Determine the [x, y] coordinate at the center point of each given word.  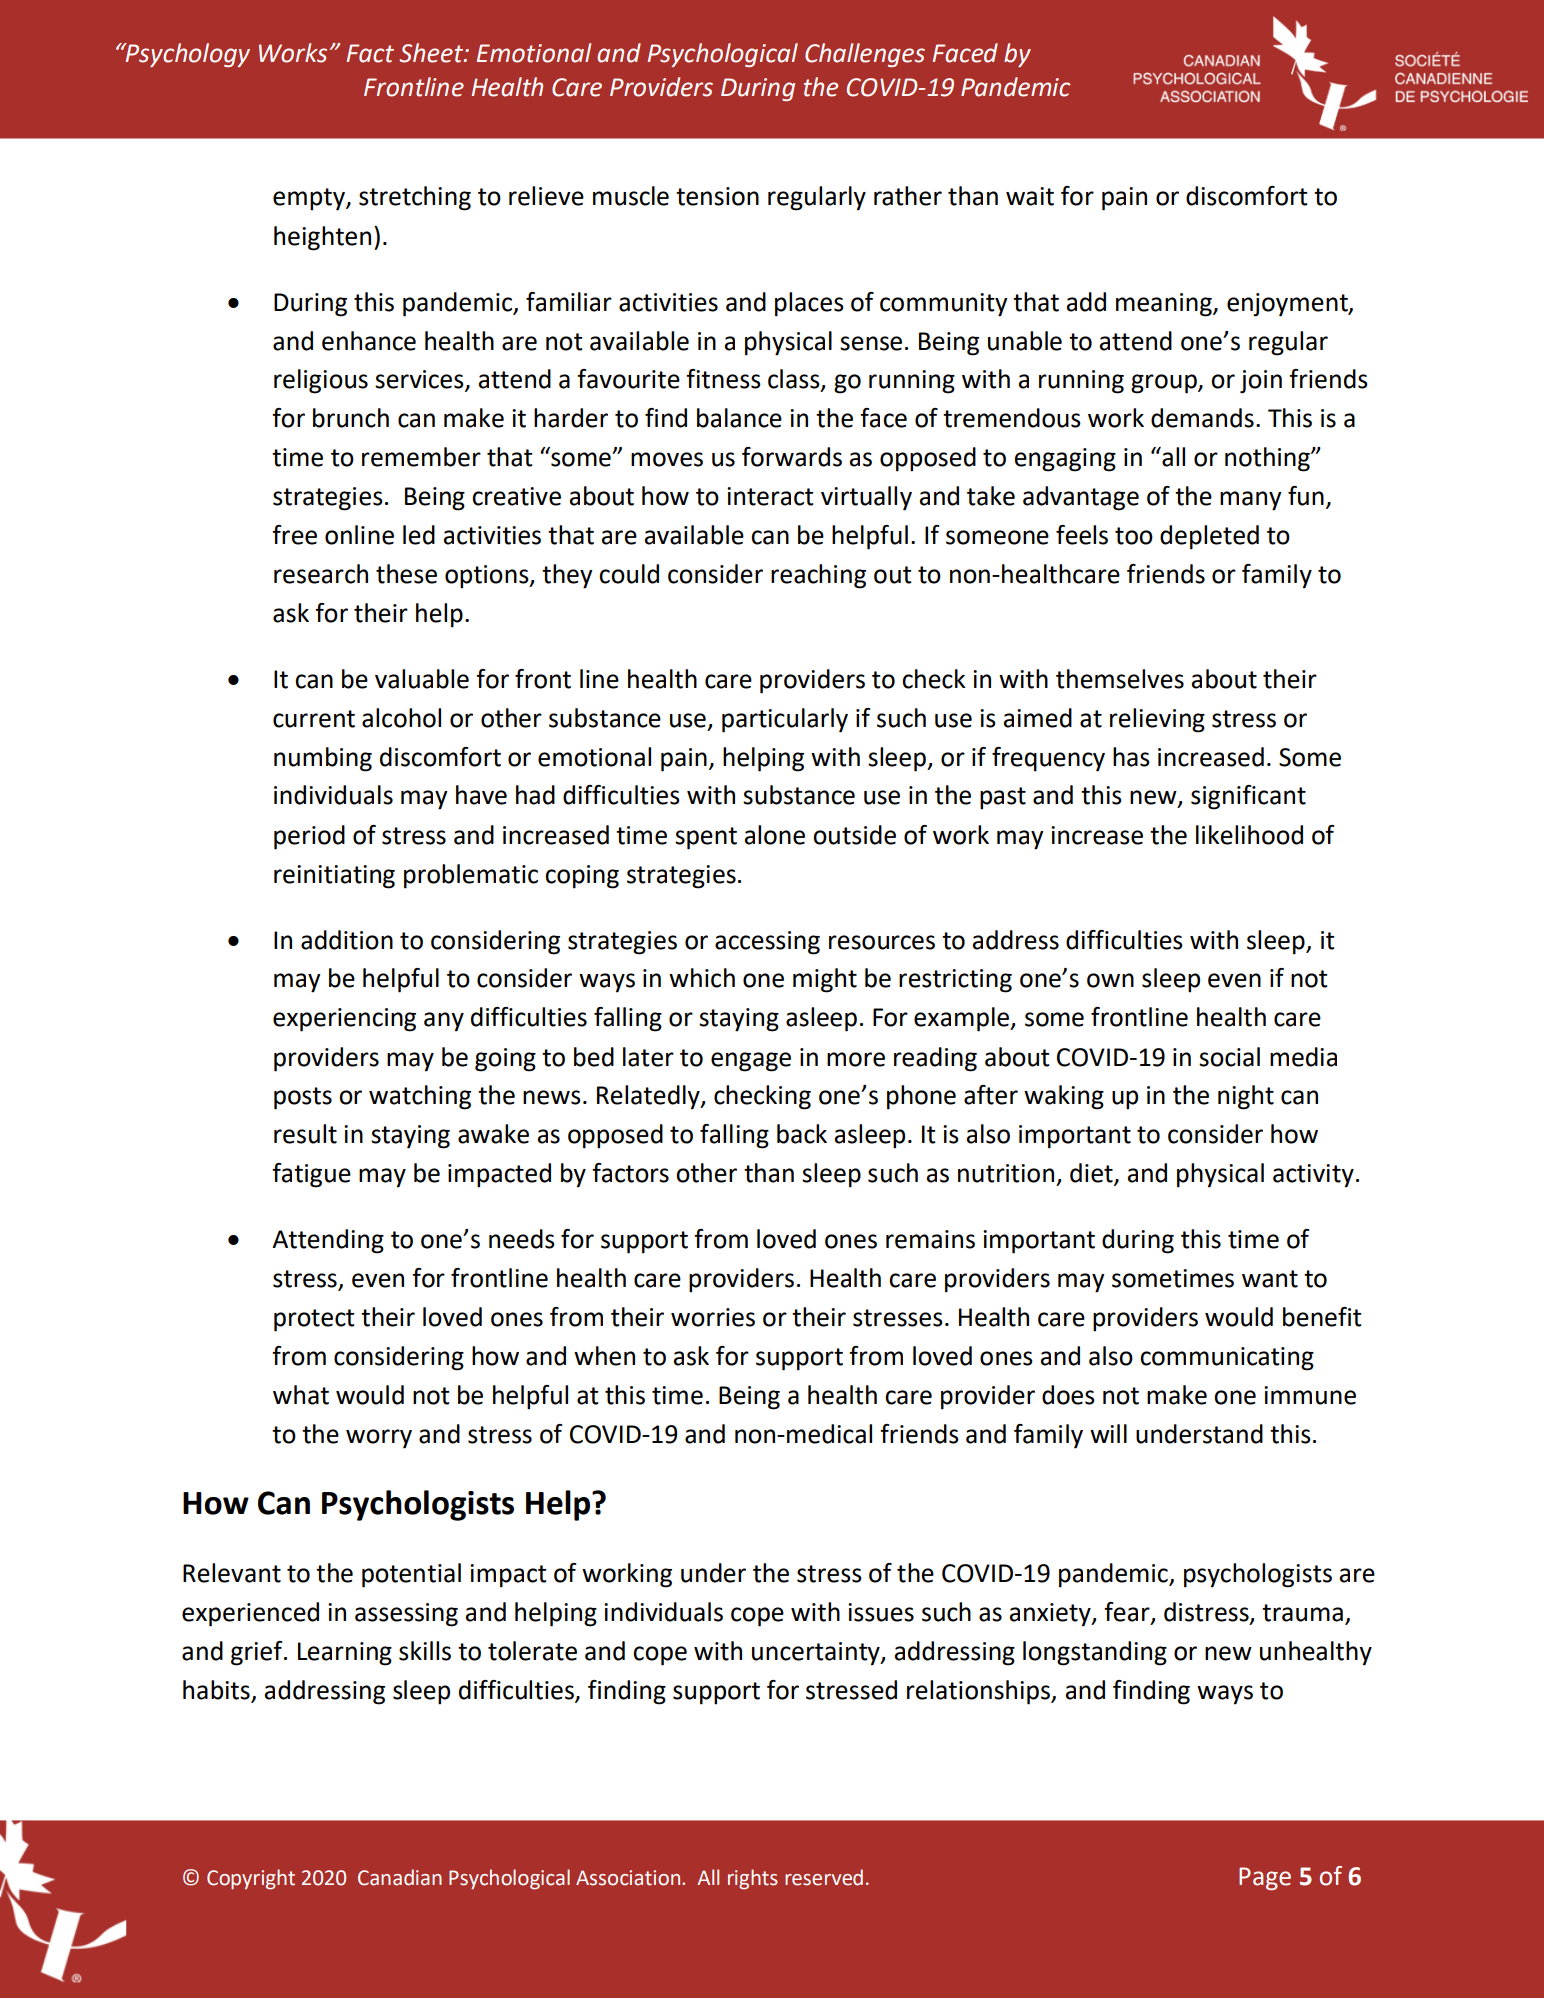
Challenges [865, 55]
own [1110, 980]
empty [310, 199]
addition [347, 940]
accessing [767, 943]
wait [1030, 196]
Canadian [400, 1877]
